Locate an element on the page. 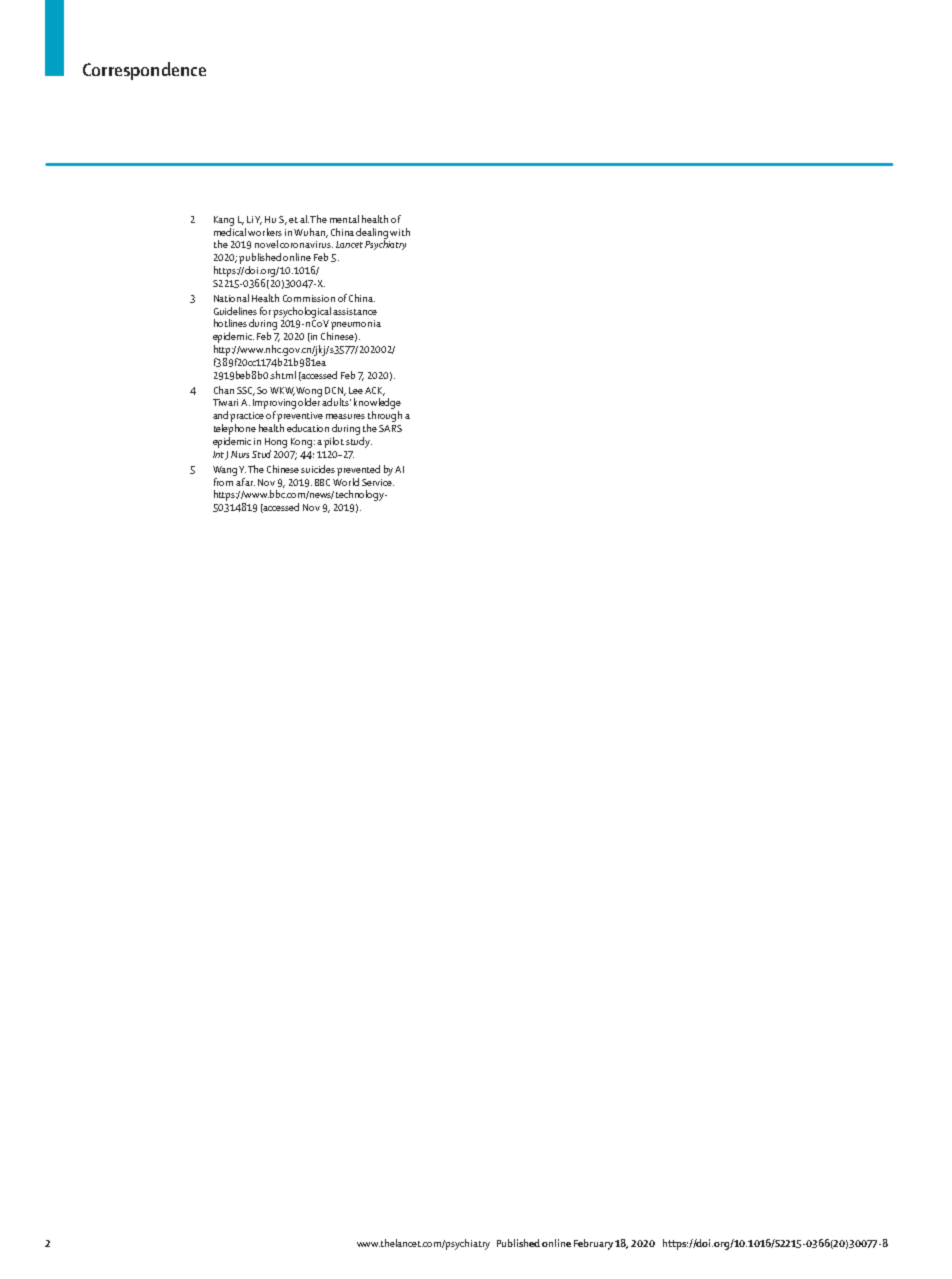 The image size is (952, 1279). February is located at coordinates (593, 1244).
